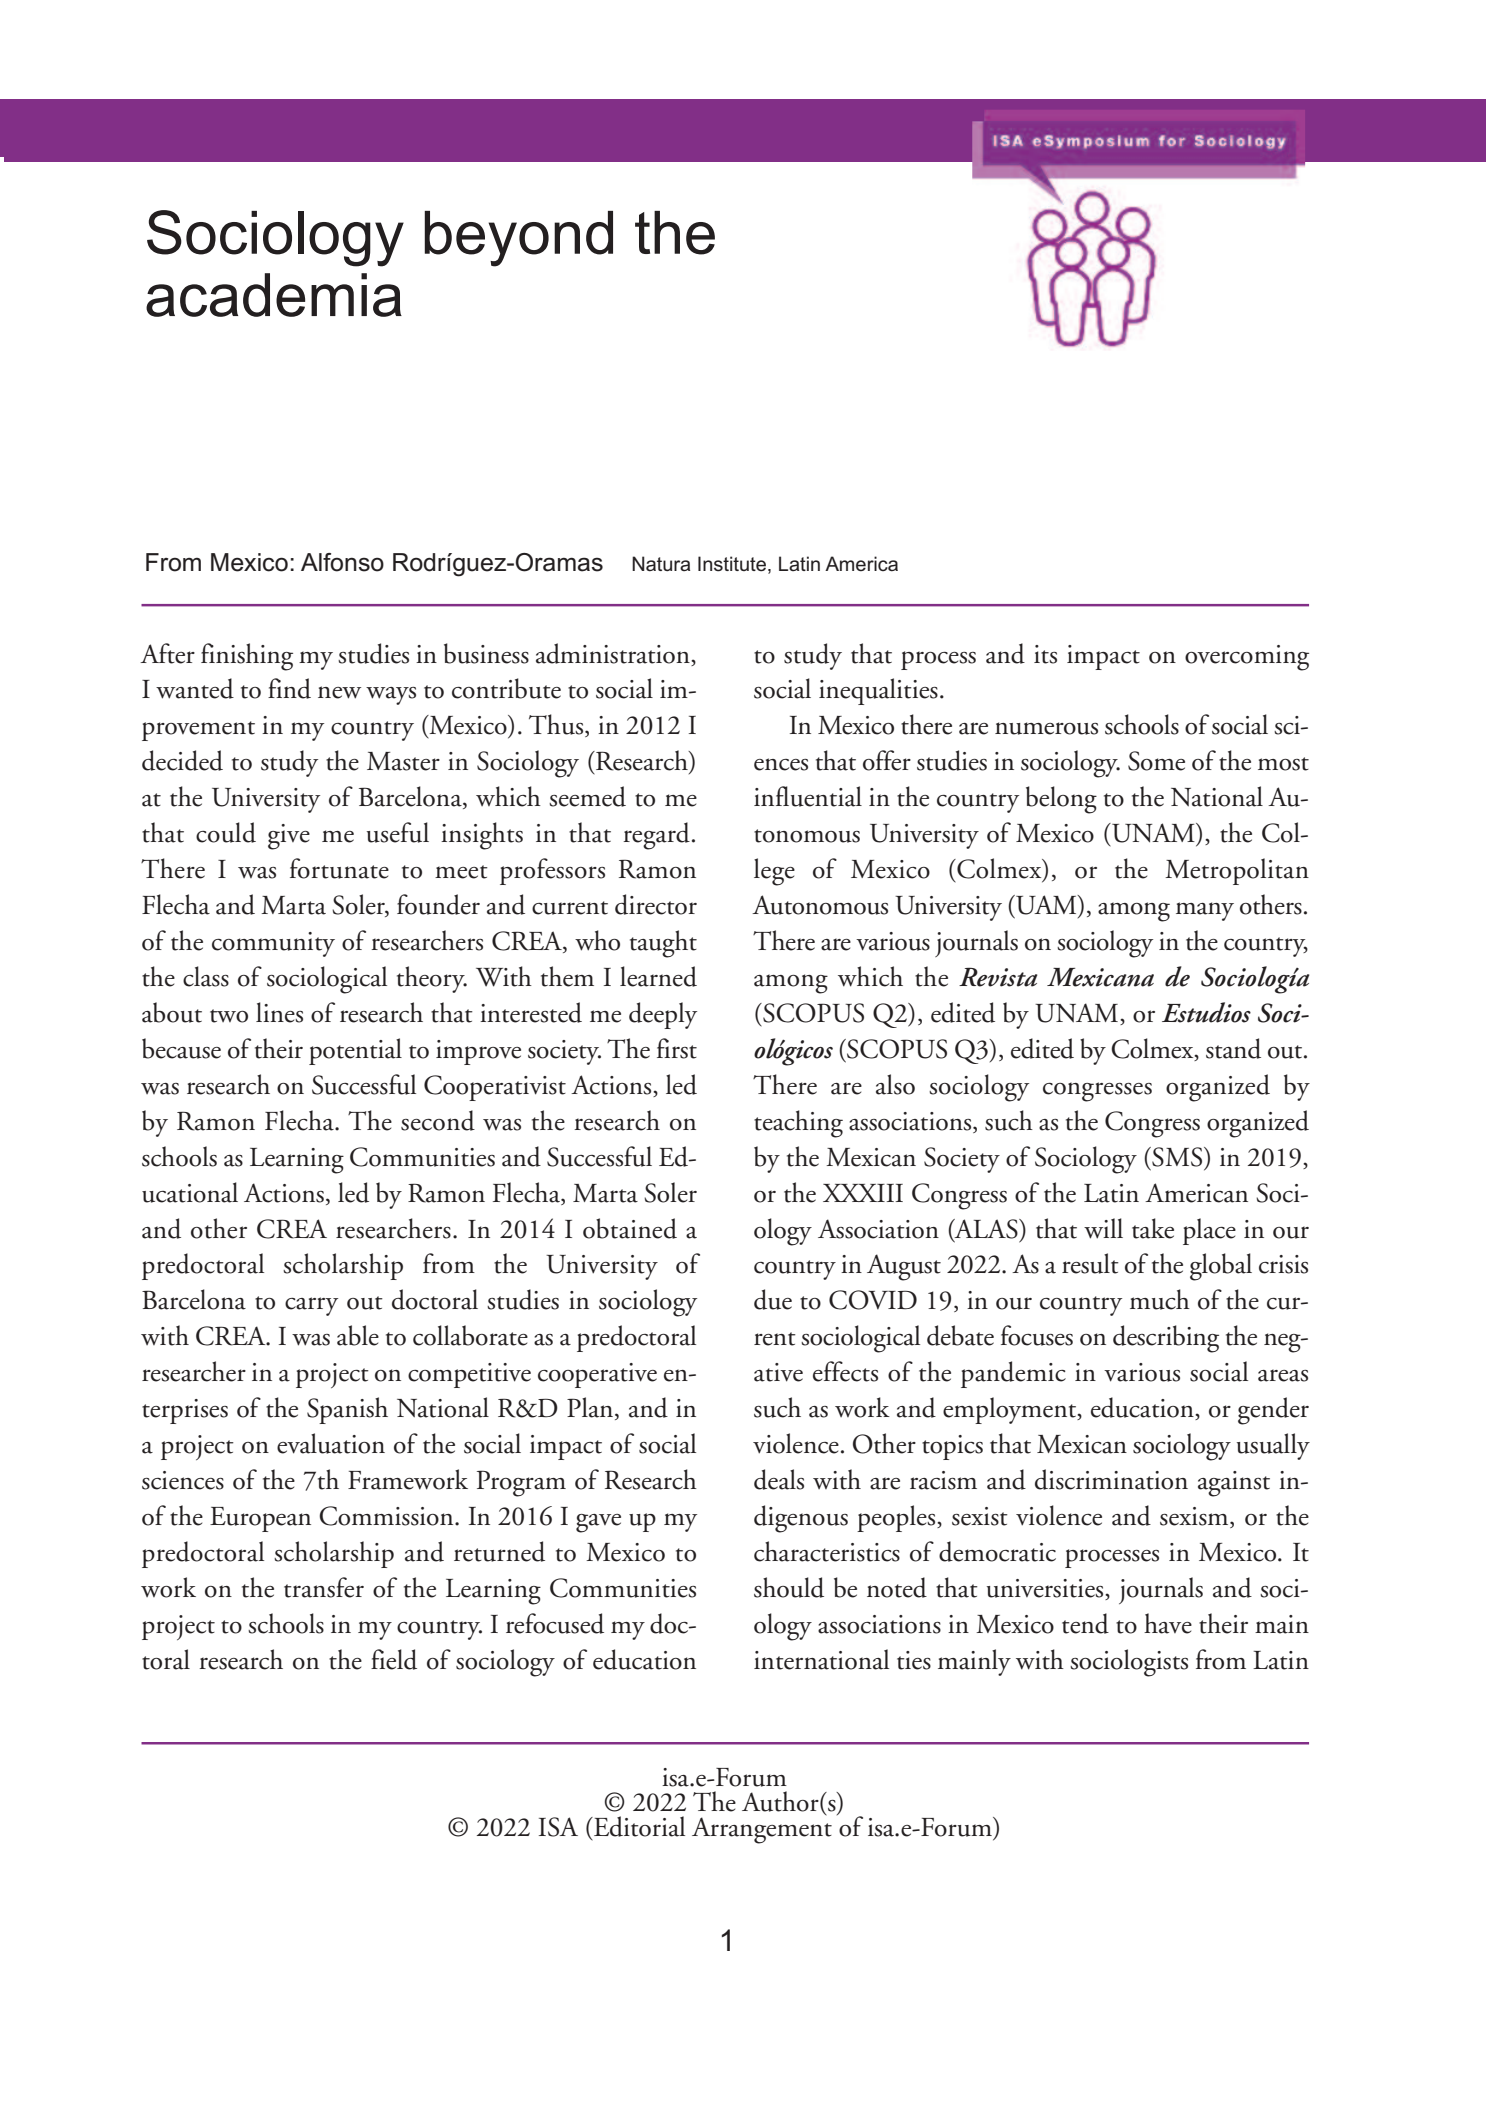 The image size is (1486, 2101). Describe the element at coordinates (762, 1829) in the page. I see `Arrangement` at that location.
